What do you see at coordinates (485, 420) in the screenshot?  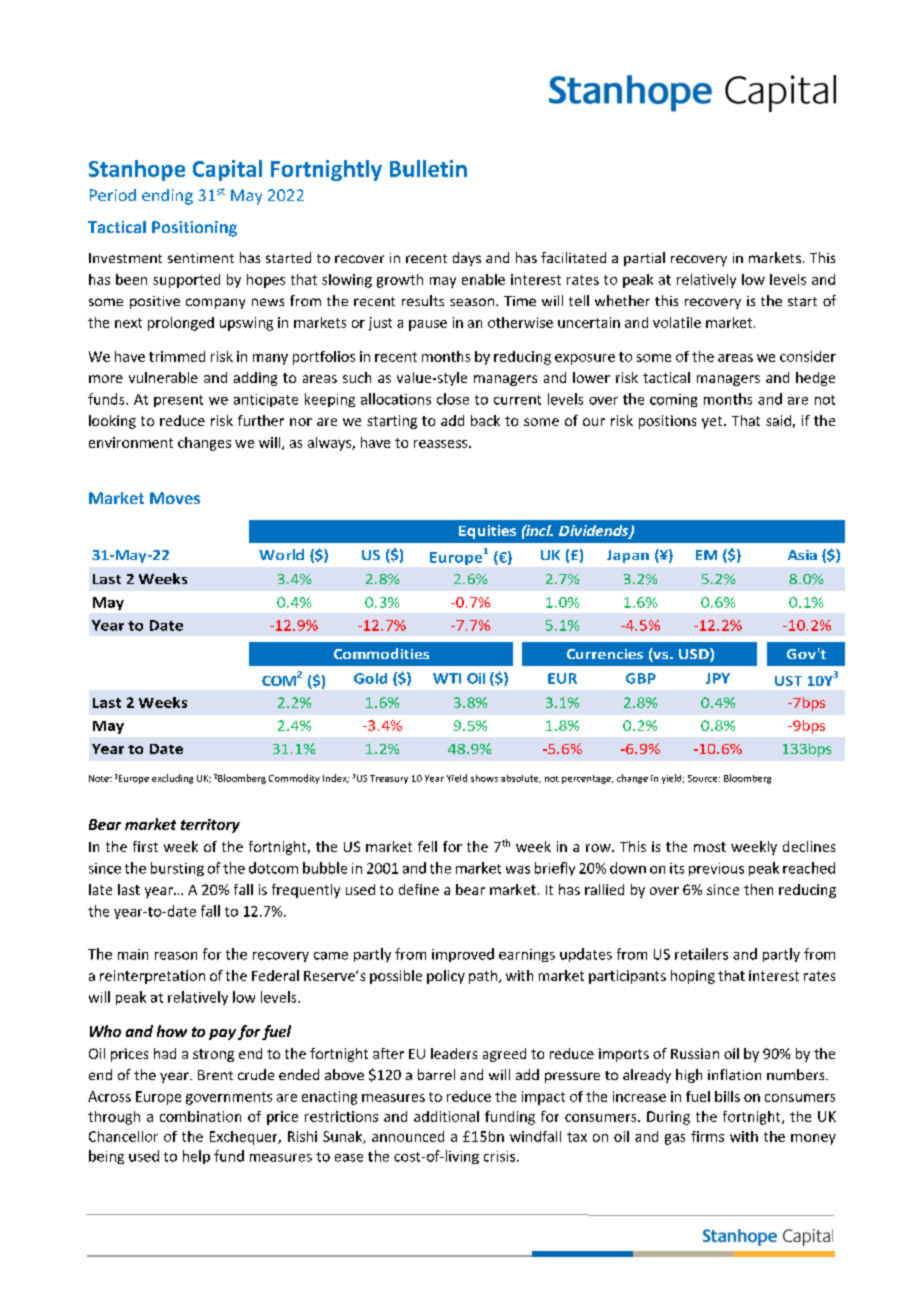 I see `back` at bounding box center [485, 420].
